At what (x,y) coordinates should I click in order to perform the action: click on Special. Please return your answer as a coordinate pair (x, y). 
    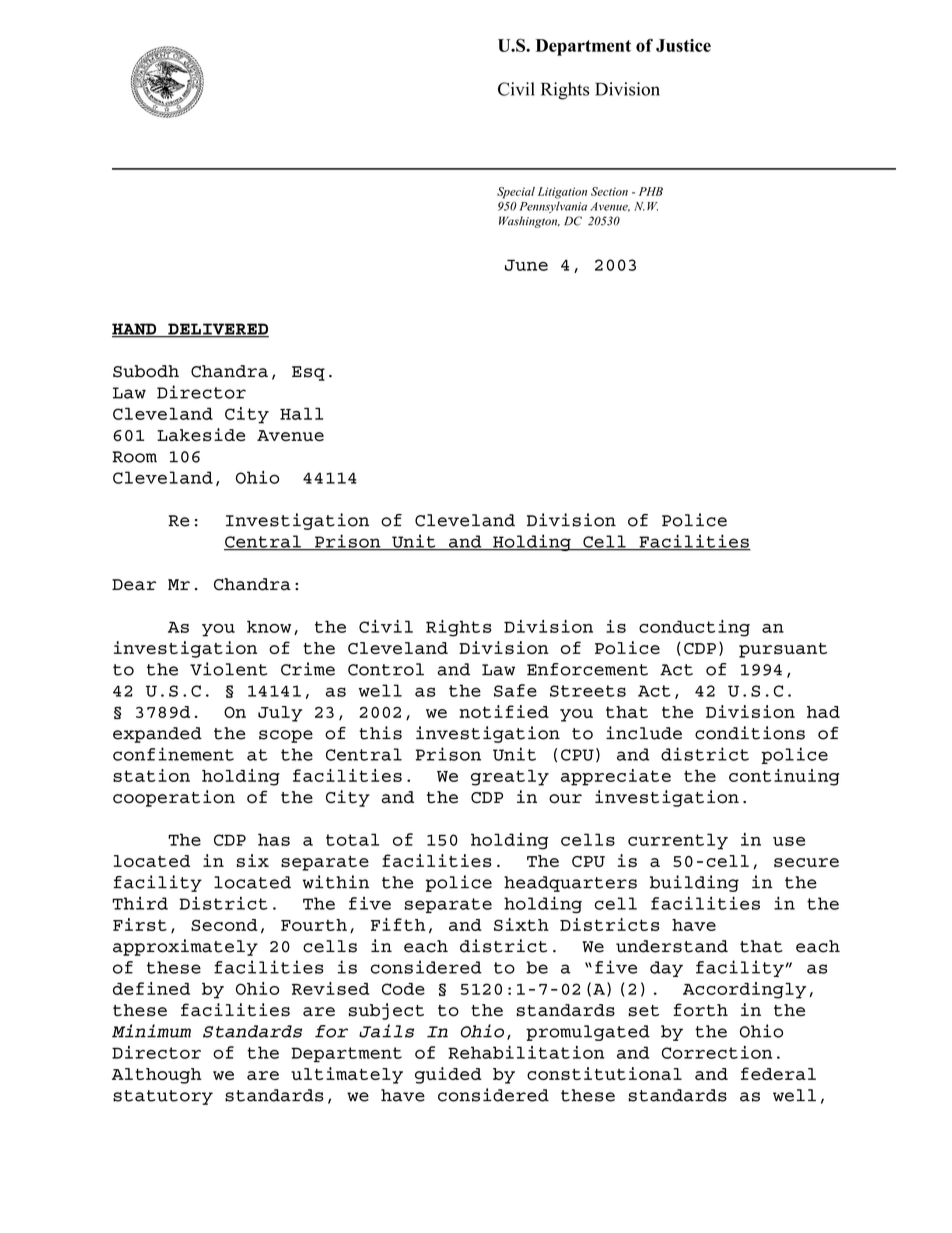
    Looking at the image, I should click on (516, 193).
